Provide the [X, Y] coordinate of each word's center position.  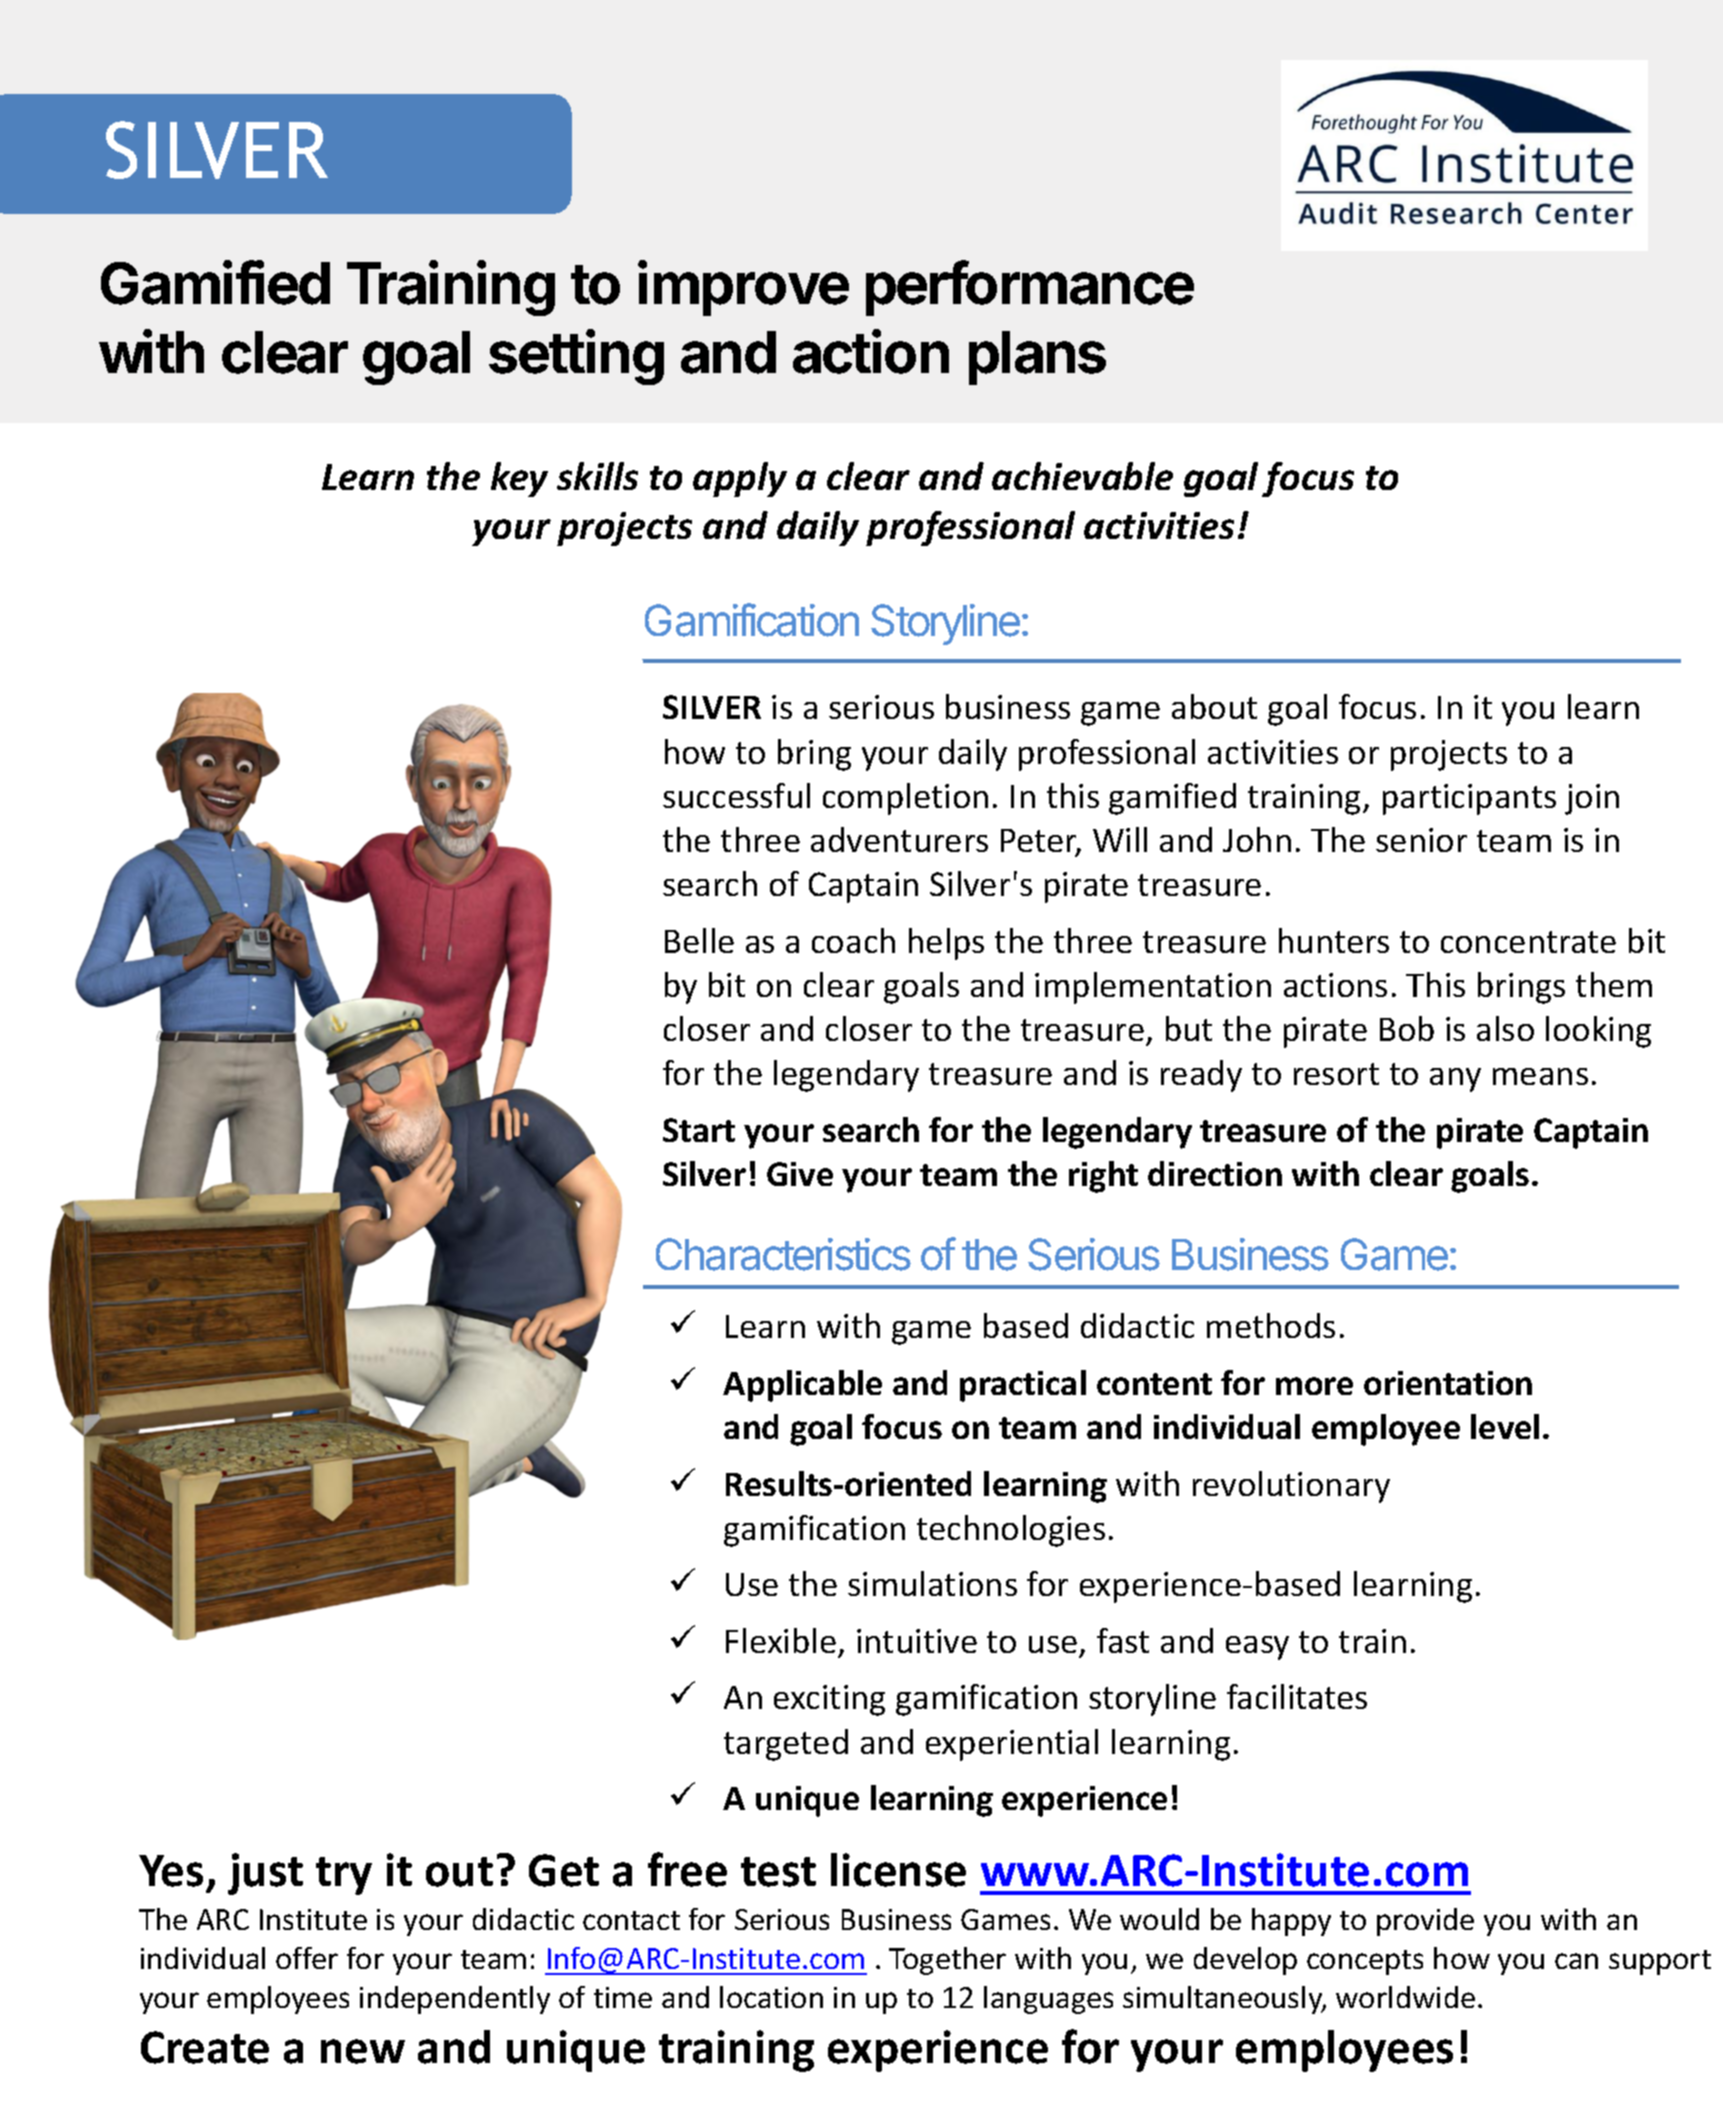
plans [1037, 358]
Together [947, 1961]
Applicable [802, 1386]
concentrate [1528, 942]
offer [307, 1958]
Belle [699, 940]
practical [1023, 1386]
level [1505, 1426]
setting [576, 357]
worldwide [1405, 1997]
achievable [1082, 476]
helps [946, 944]
